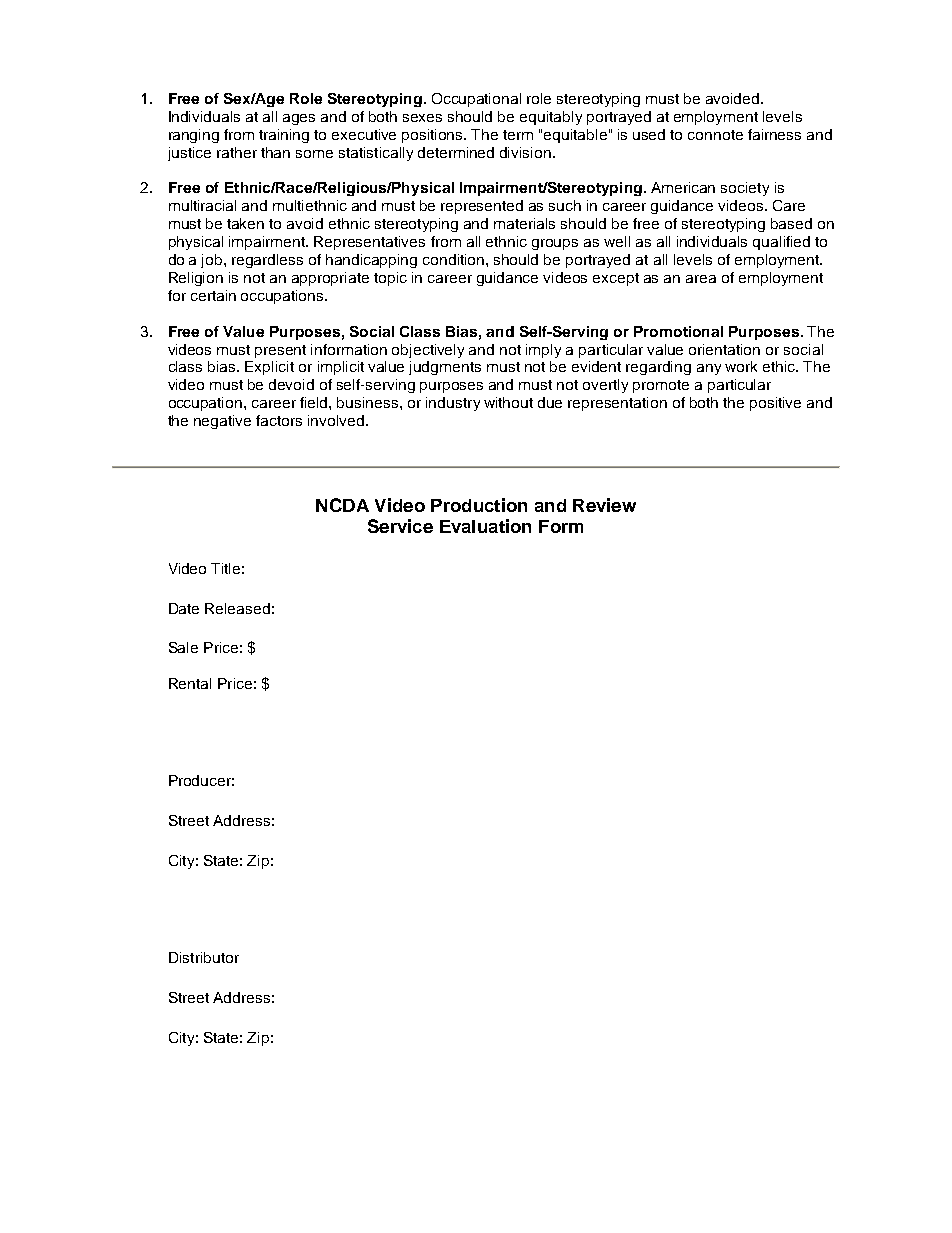  I want to click on division, so click(525, 152).
